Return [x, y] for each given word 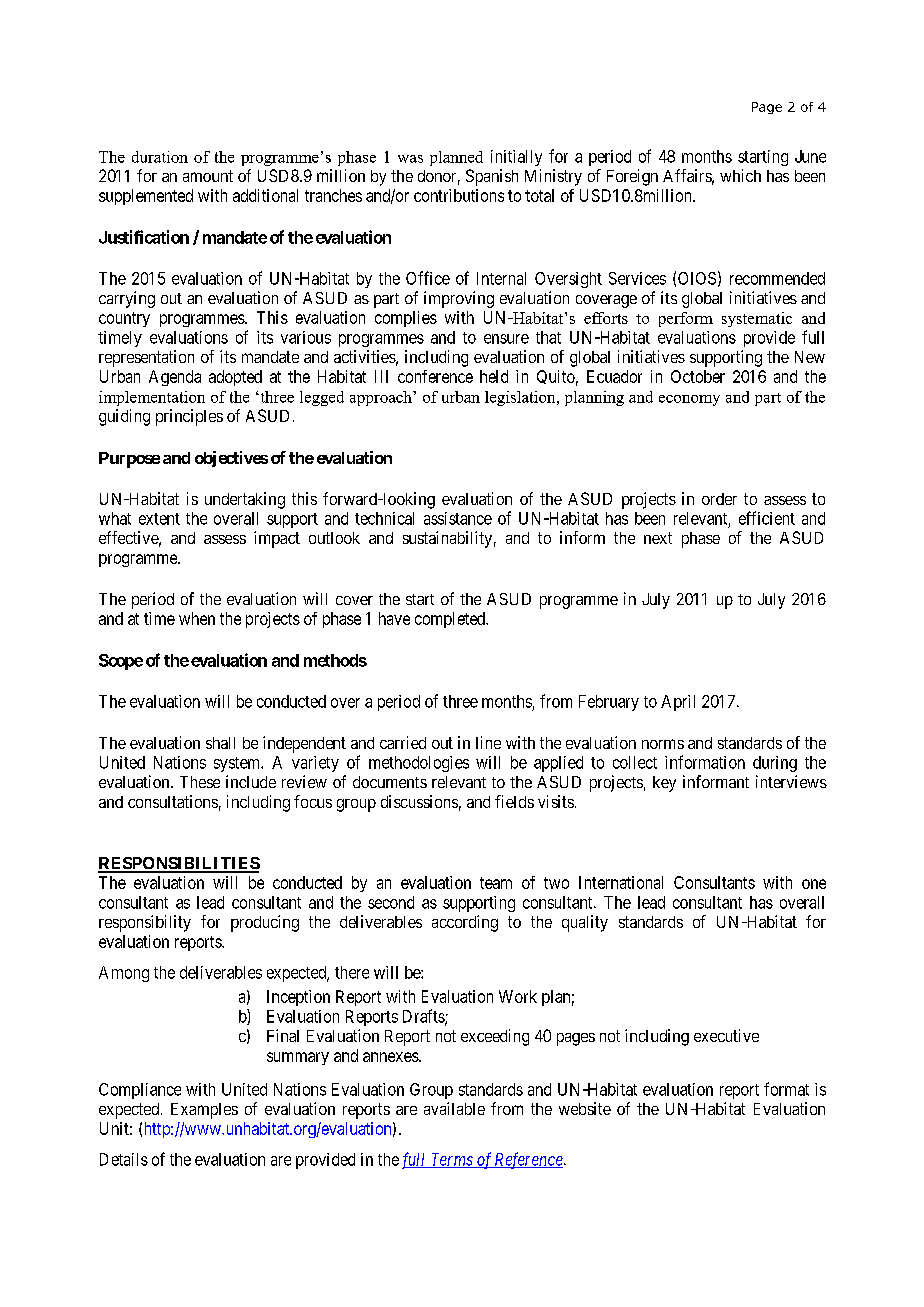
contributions [459, 195]
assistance [458, 518]
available [454, 1108]
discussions [419, 801]
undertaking [245, 500]
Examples [204, 1111]
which [740, 175]
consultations [173, 801]
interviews [791, 781]
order [719, 499]
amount [208, 176]
